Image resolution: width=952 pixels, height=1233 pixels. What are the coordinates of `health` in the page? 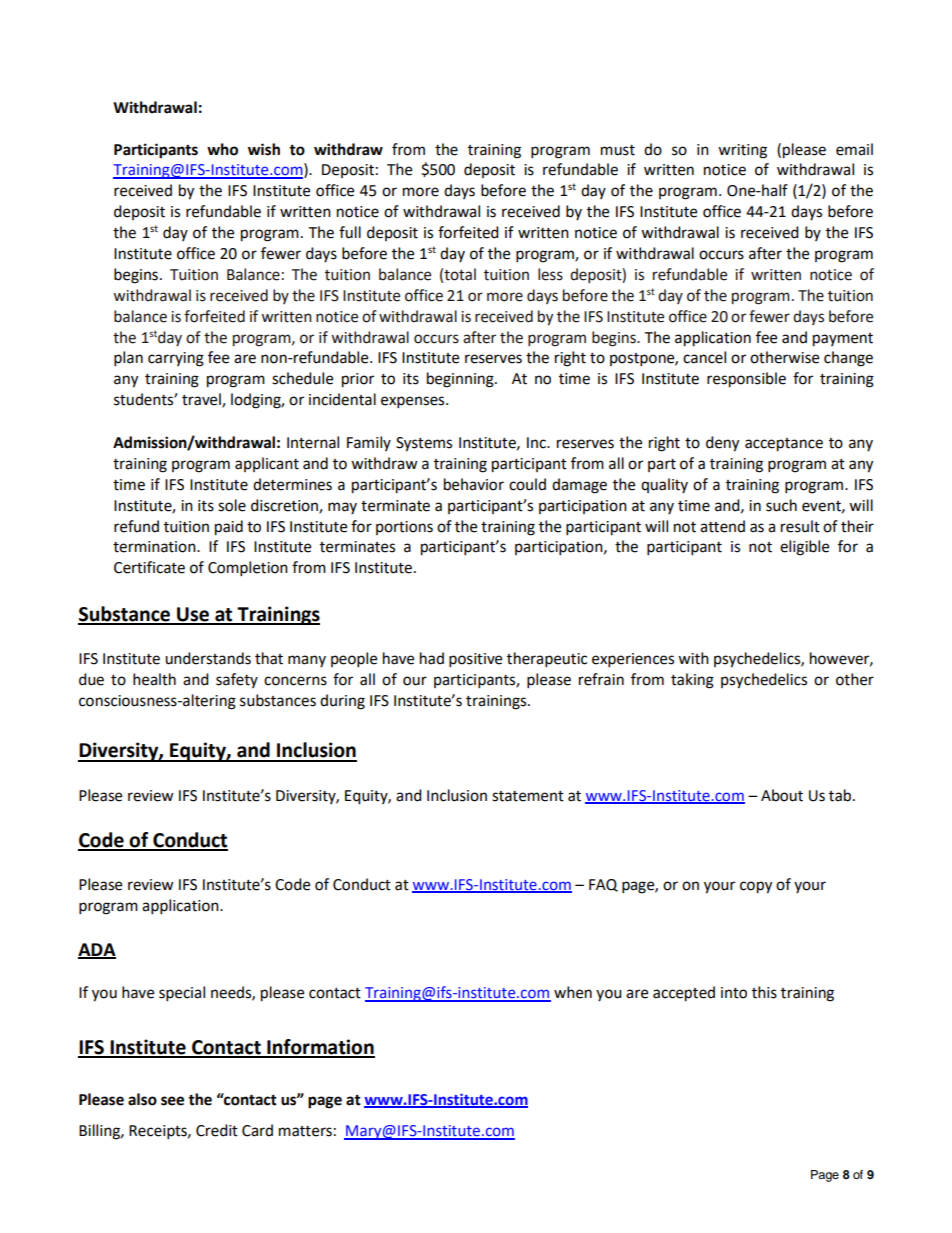 It's located at (154, 679).
